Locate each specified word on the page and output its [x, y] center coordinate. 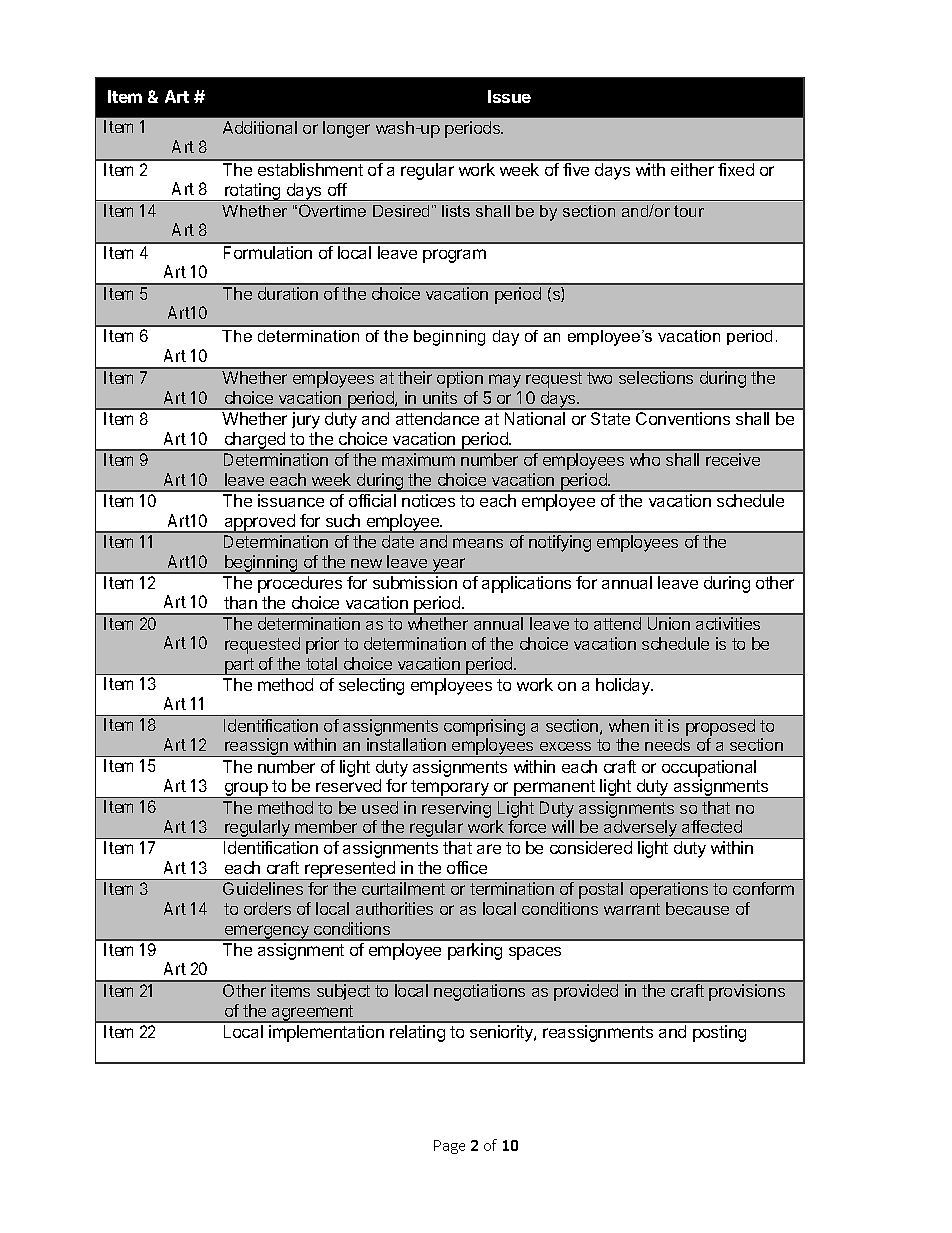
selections [656, 377]
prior [322, 645]
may [505, 381]
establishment [310, 169]
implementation [326, 1033]
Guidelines [263, 888]
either [692, 169]
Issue [509, 96]
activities [728, 623]
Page [449, 1147]
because [697, 908]
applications [526, 584]
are [489, 849]
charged [255, 441]
